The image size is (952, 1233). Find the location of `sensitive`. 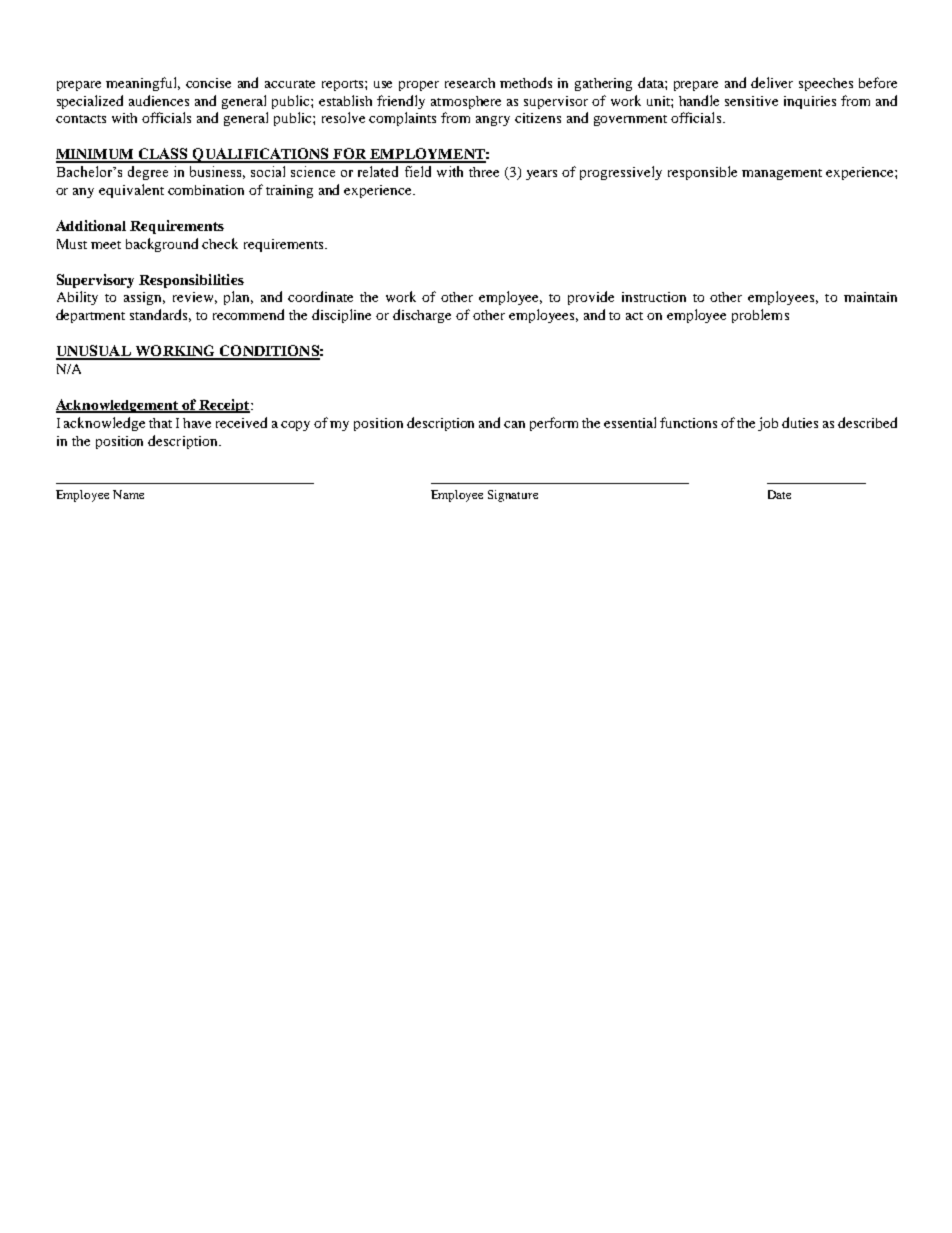

sensitive is located at coordinates (751, 101).
